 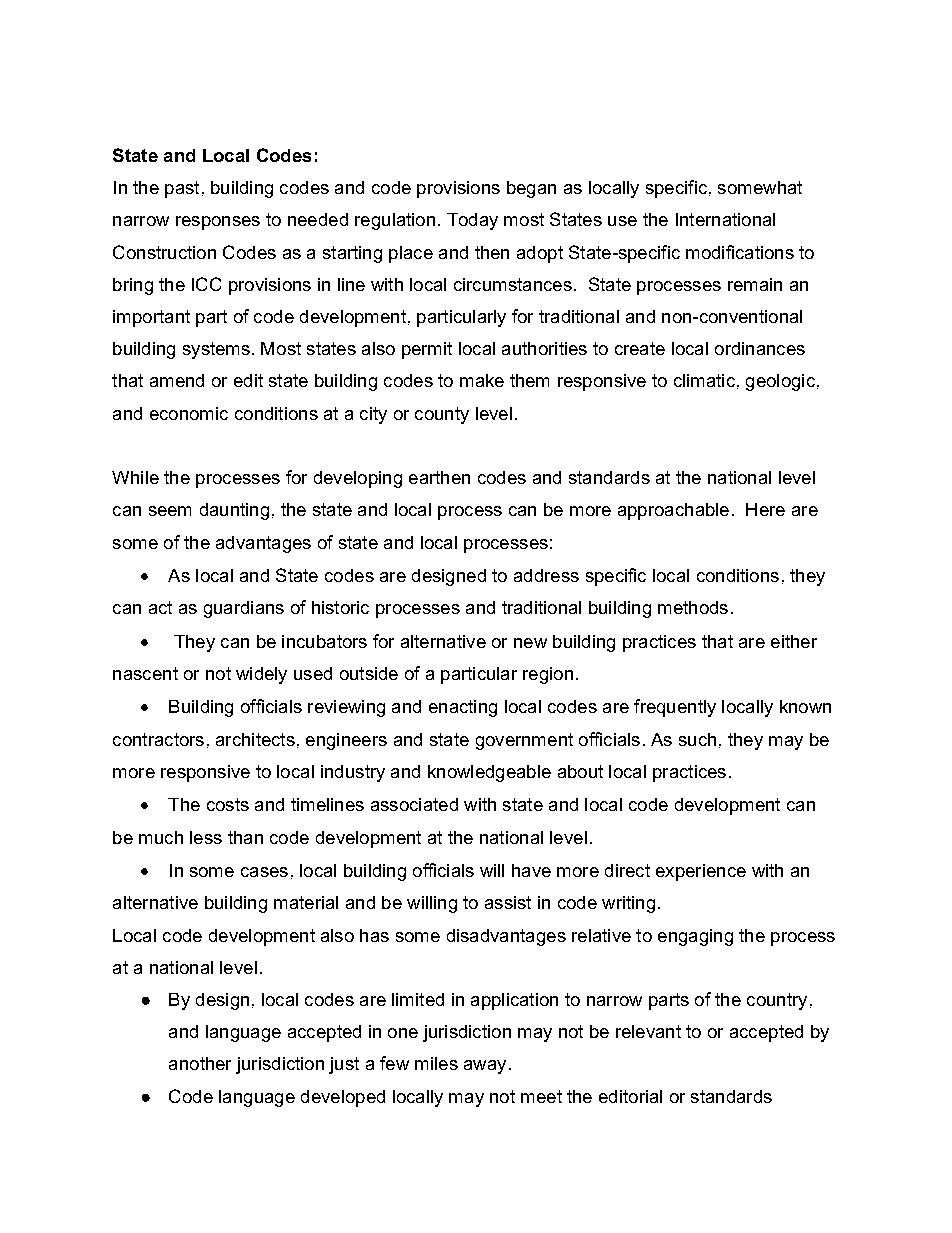 I want to click on experience, so click(x=701, y=872).
